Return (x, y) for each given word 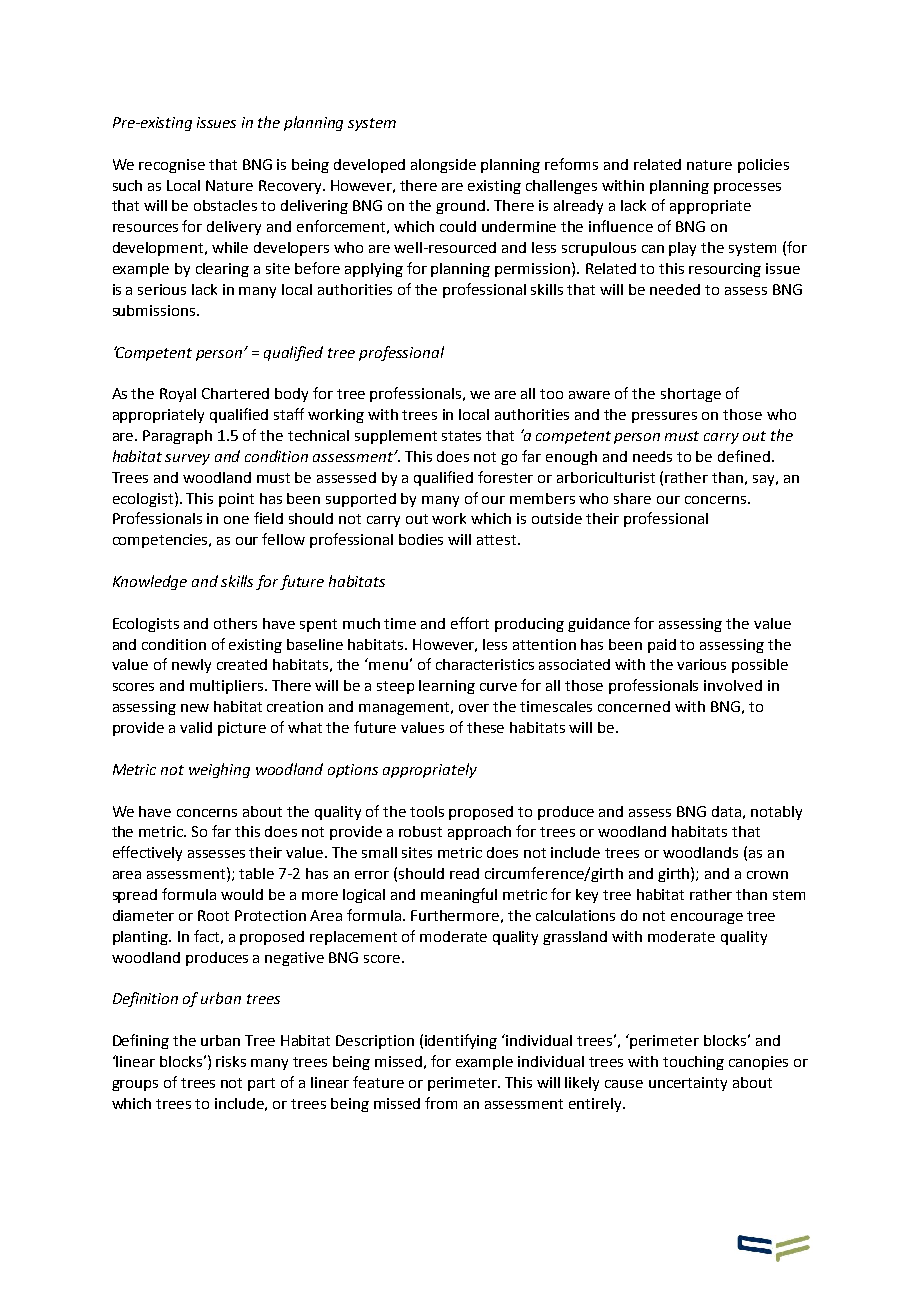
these (485, 727)
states (461, 436)
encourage (707, 918)
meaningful (459, 895)
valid (196, 727)
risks (231, 1061)
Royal (178, 395)
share (632, 498)
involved (733, 685)
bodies (421, 539)
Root (213, 915)
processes (747, 188)
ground (462, 207)
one (236, 520)
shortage (691, 395)
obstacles (225, 205)
